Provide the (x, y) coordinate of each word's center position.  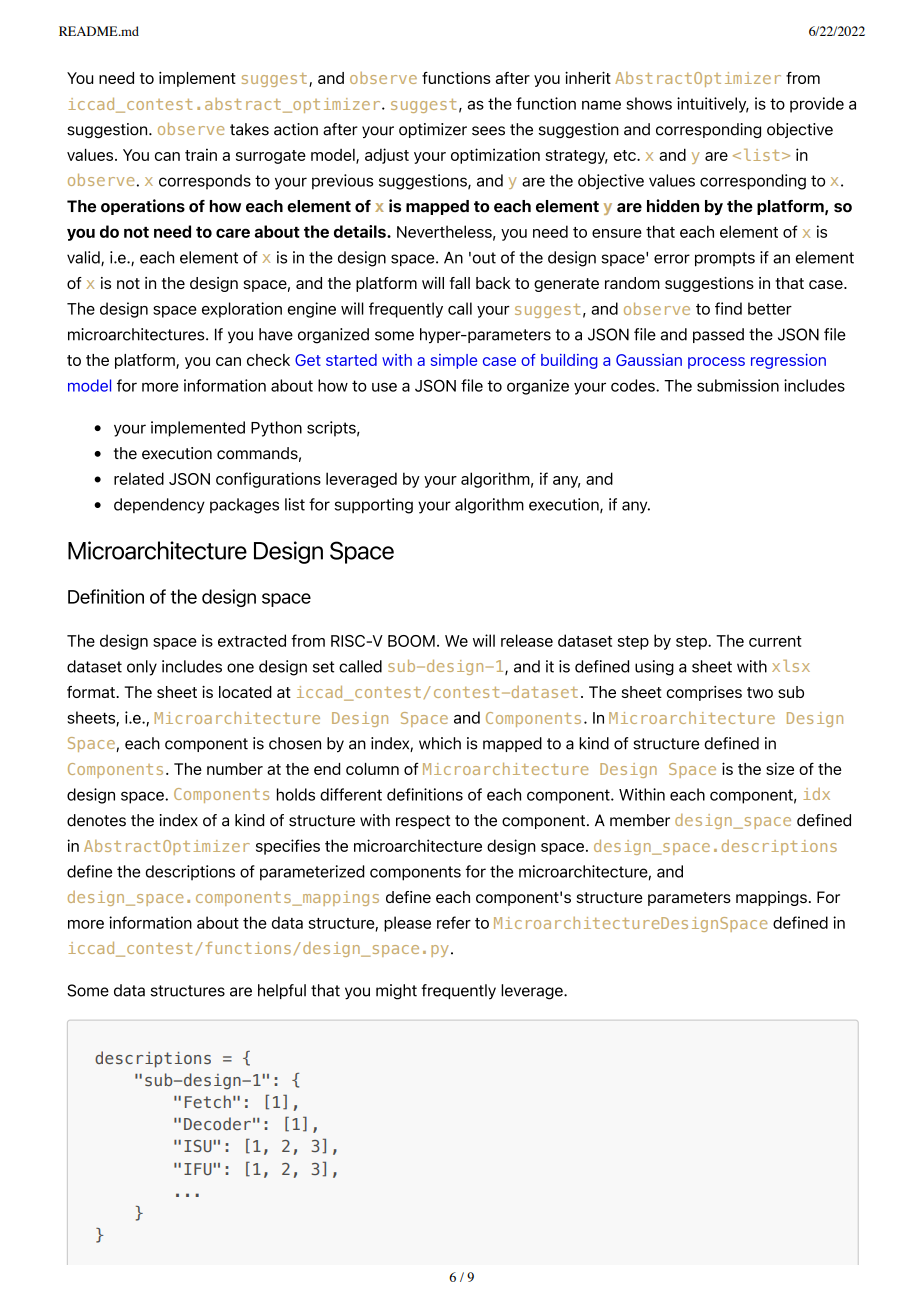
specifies (288, 847)
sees (488, 131)
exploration (242, 310)
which (440, 743)
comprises (704, 693)
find (728, 308)
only (142, 668)
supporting (373, 506)
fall (460, 283)
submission (738, 385)
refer (454, 922)
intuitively (713, 105)
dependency (159, 506)
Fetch (208, 1101)
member (640, 820)
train (201, 154)
